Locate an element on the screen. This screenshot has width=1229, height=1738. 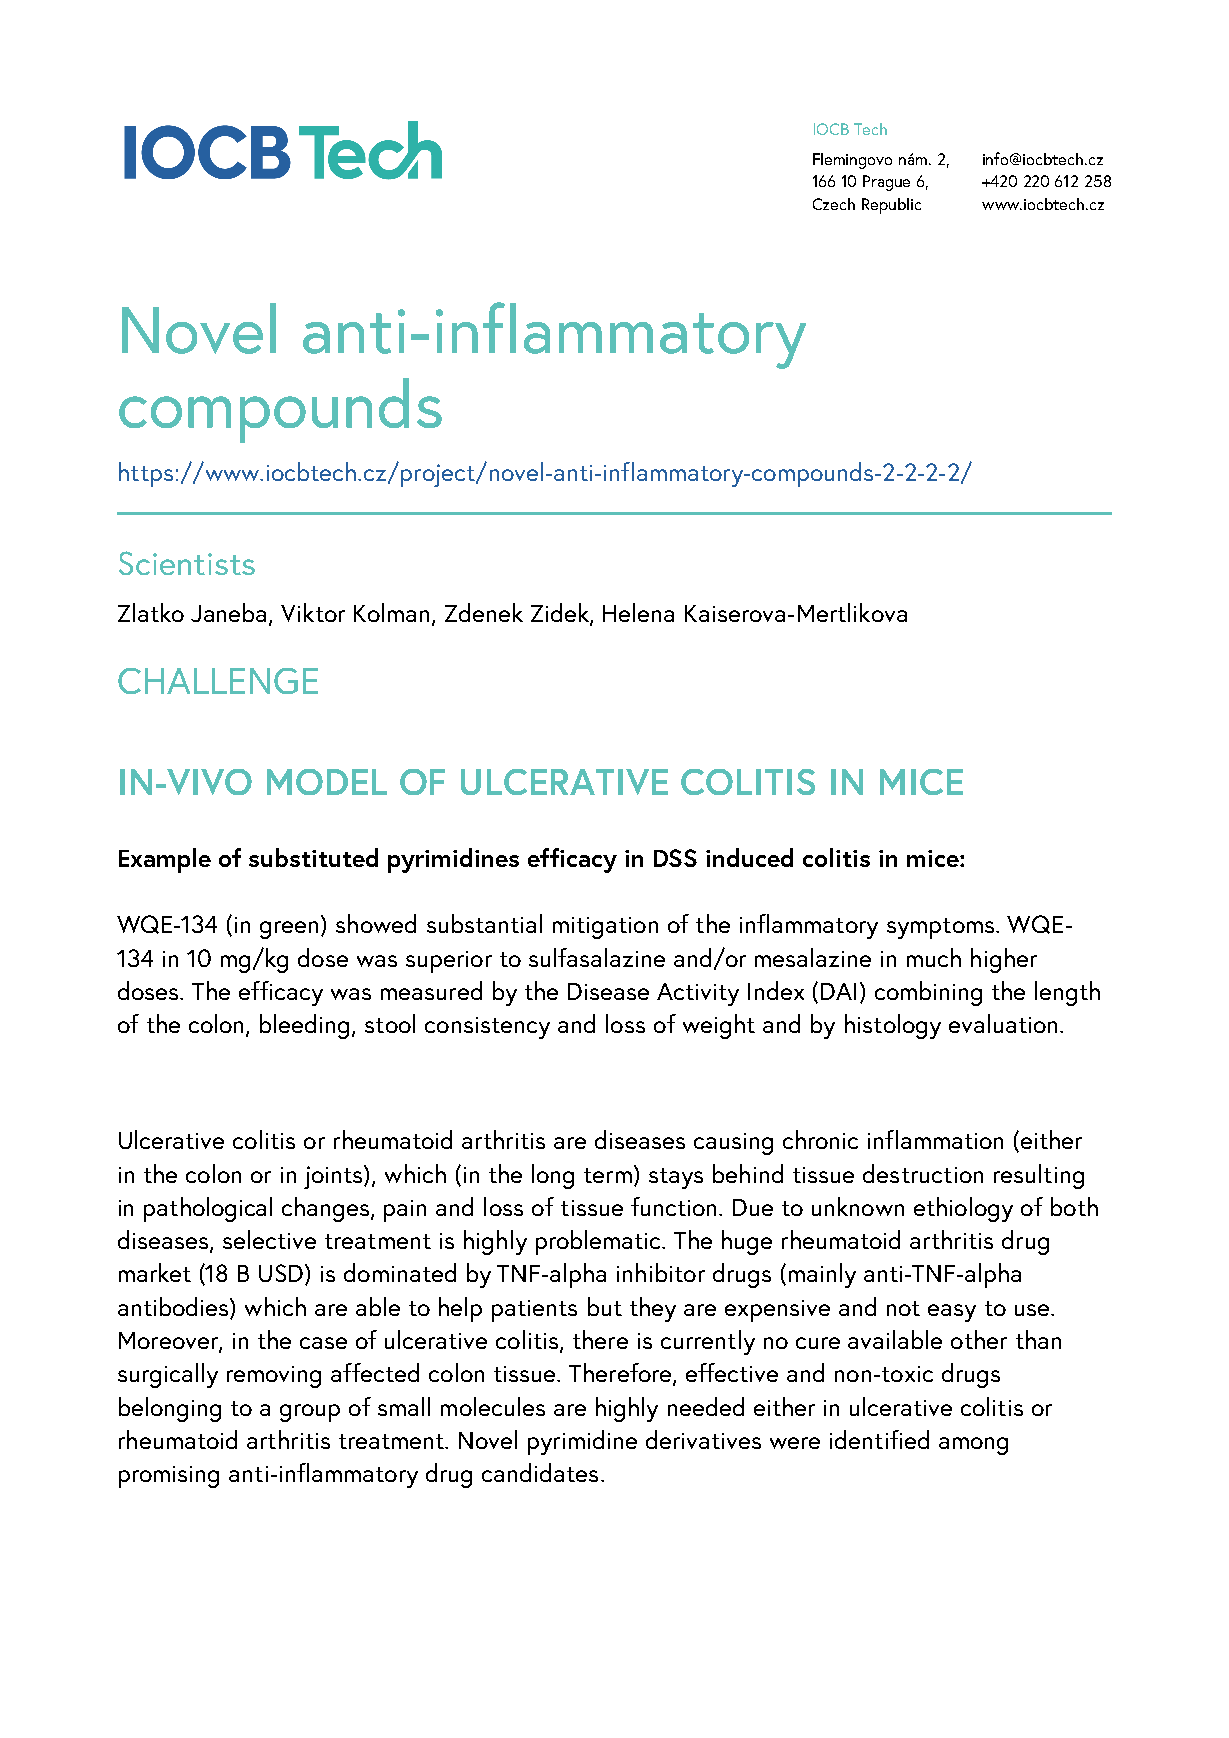
DSS is located at coordinates (675, 858).
